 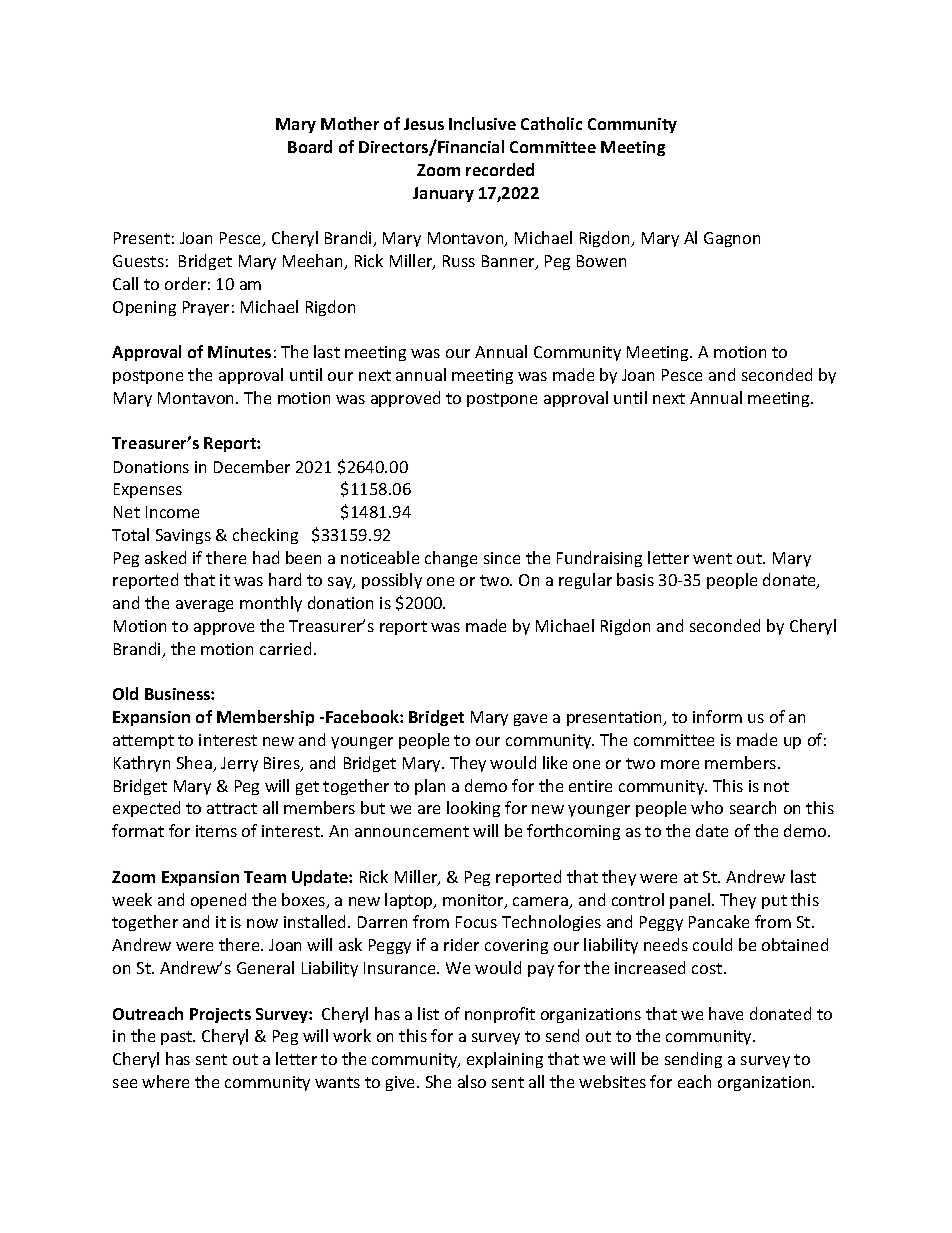 What do you see at coordinates (178, 1038) in the document?
I see `past` at bounding box center [178, 1038].
